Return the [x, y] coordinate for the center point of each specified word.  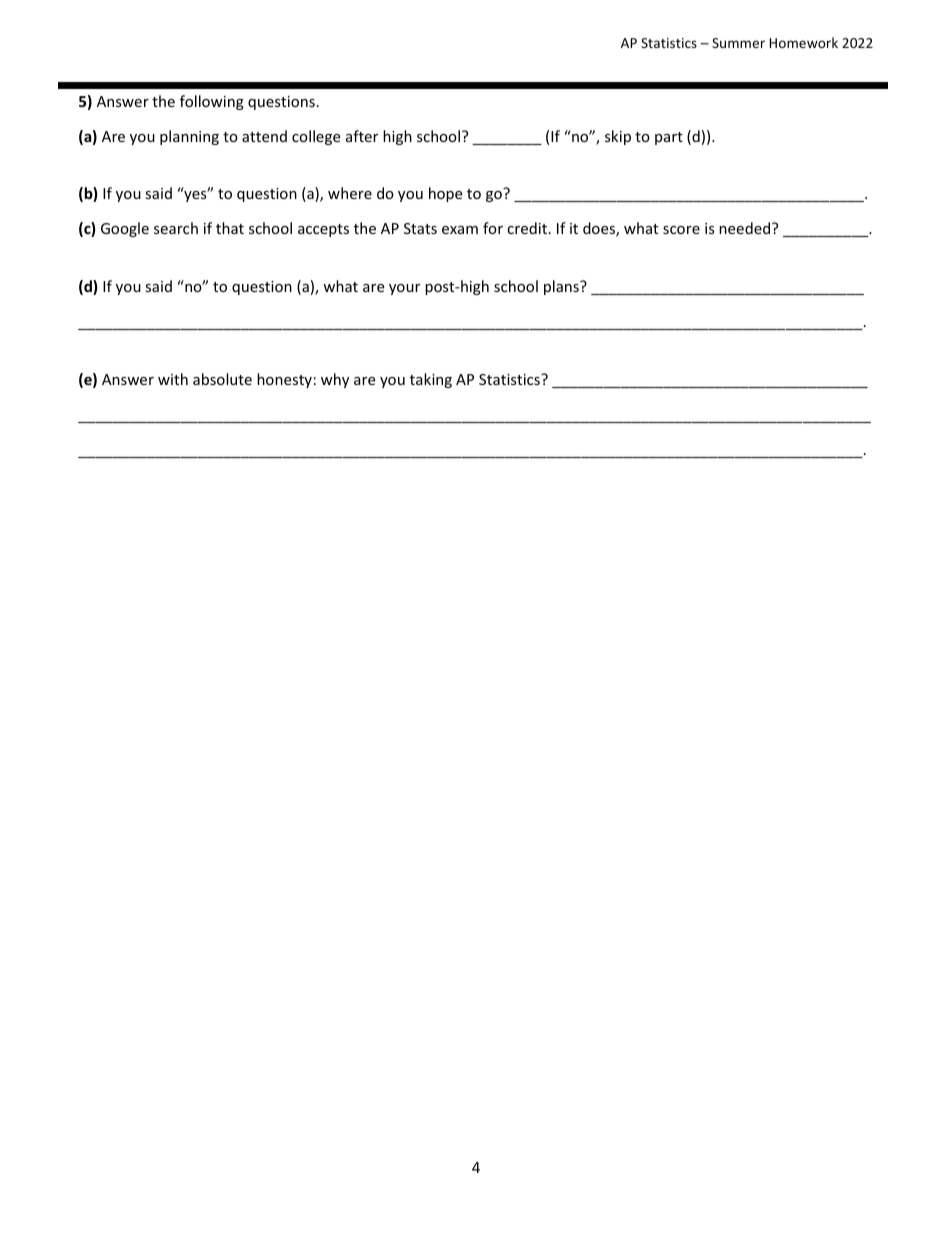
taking [431, 380]
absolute [222, 379]
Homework [803, 42]
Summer [738, 43]
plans [562, 287]
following [212, 102]
